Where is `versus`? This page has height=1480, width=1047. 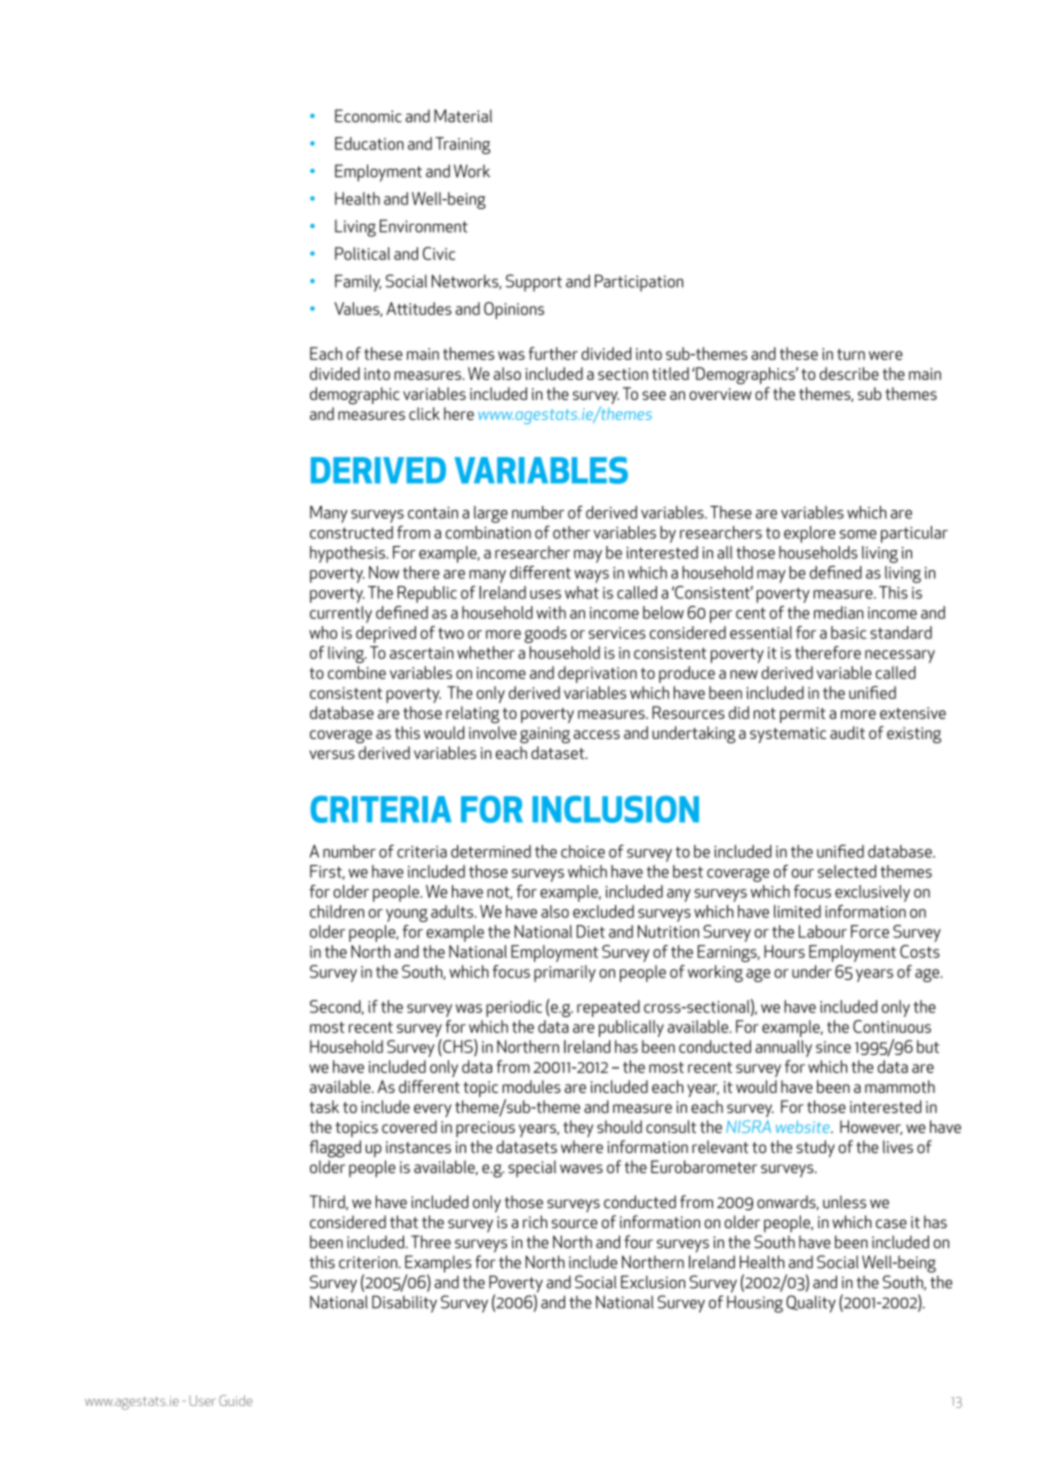
versus is located at coordinates (332, 754).
